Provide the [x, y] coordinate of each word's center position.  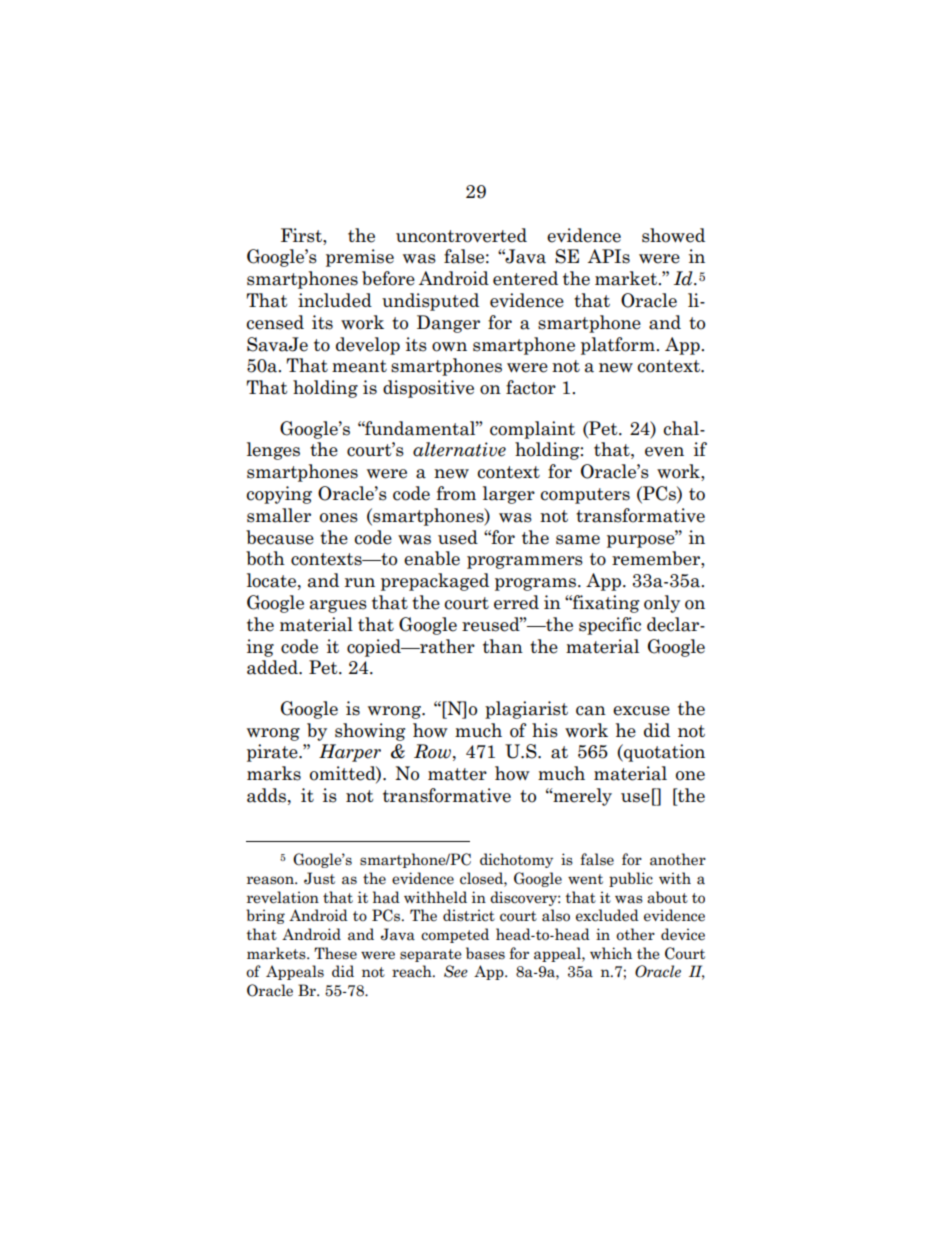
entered [525, 278]
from [456, 493]
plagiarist [526, 710]
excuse [641, 711]
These [335, 953]
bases [485, 953]
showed [673, 235]
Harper [350, 753]
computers [585, 496]
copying [279, 495]
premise [360, 258]
